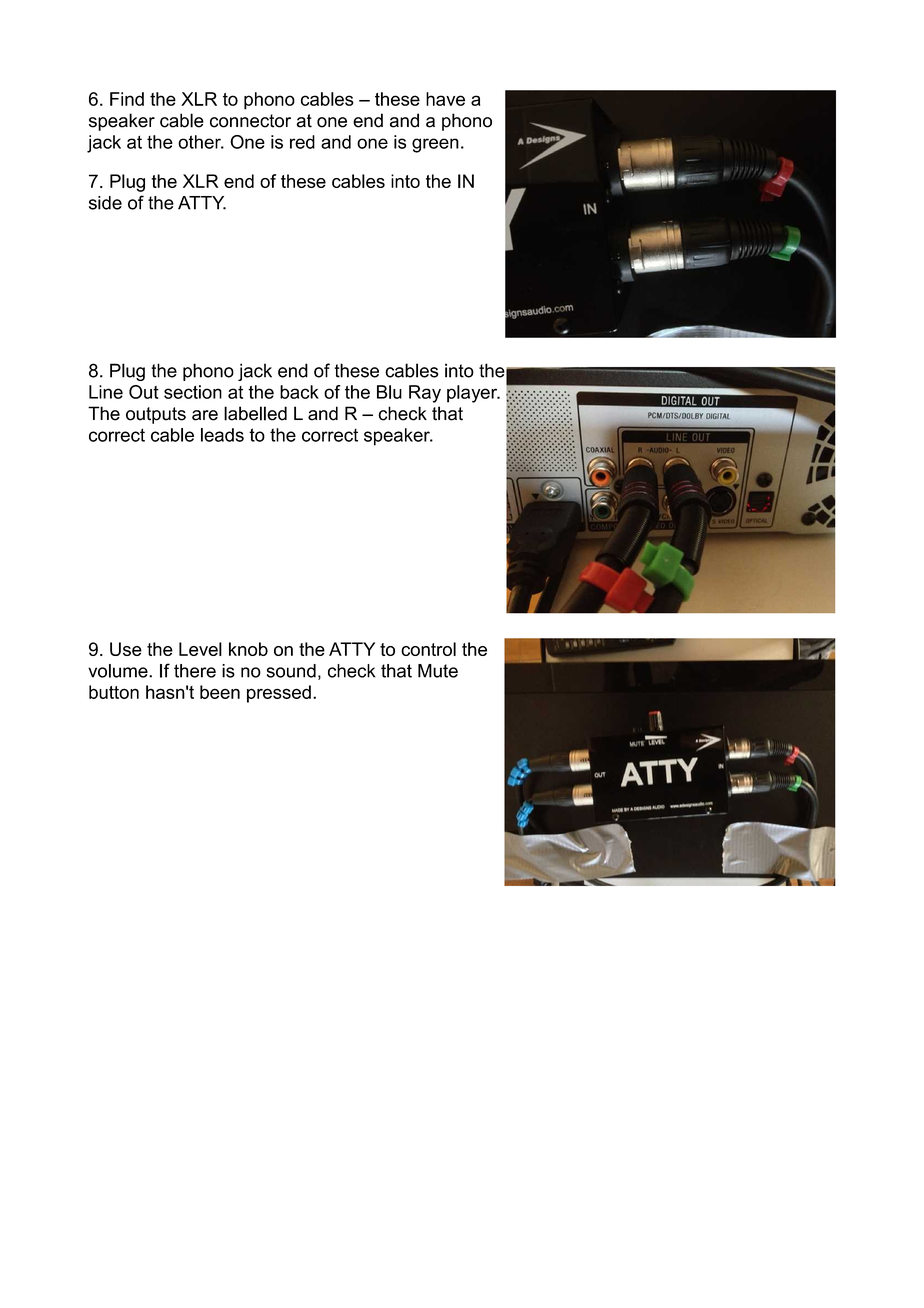 Image resolution: width=924 pixels, height=1308 pixels. What do you see at coordinates (445, 99) in the screenshot?
I see `have` at bounding box center [445, 99].
